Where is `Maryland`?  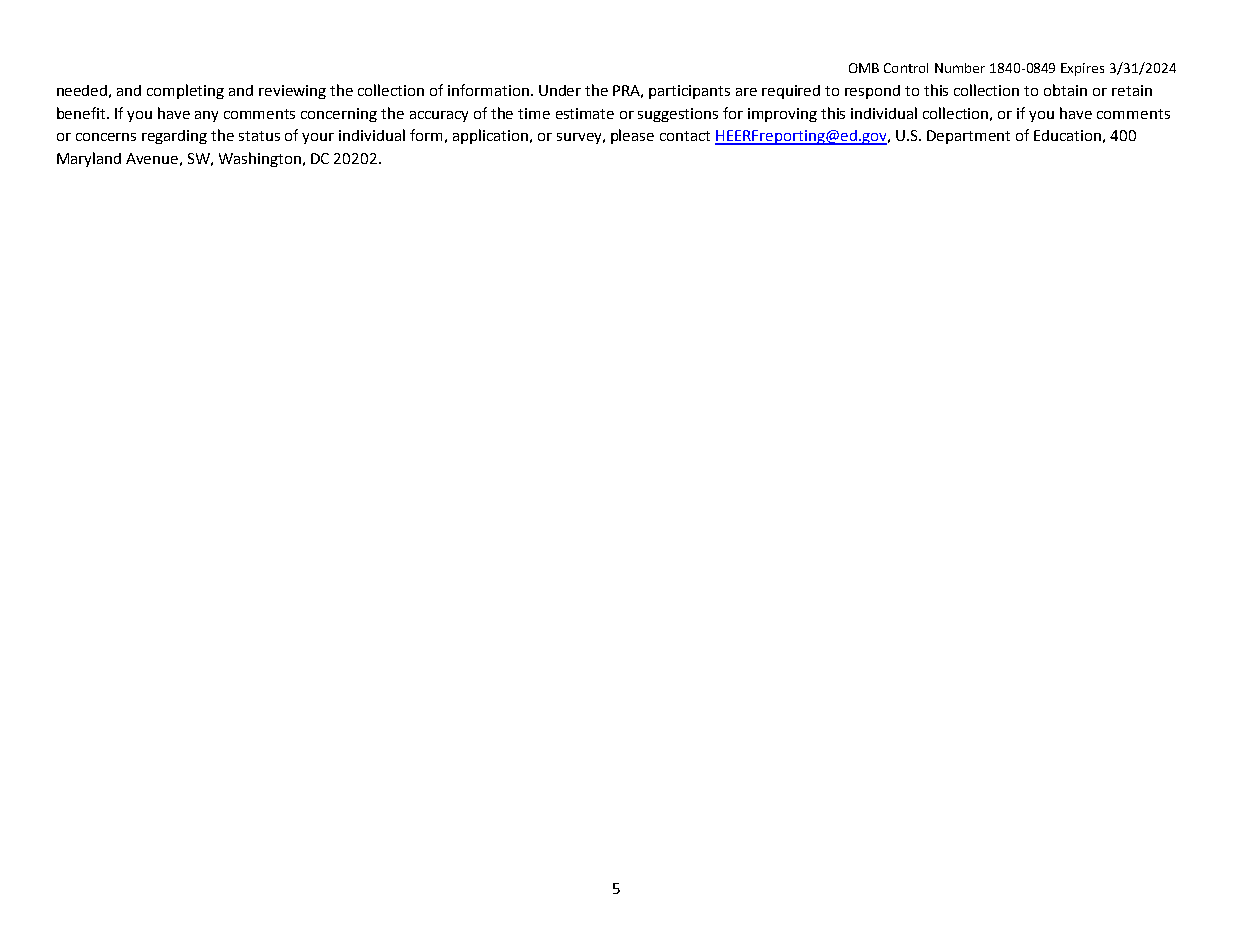
Maryland is located at coordinates (89, 159).
